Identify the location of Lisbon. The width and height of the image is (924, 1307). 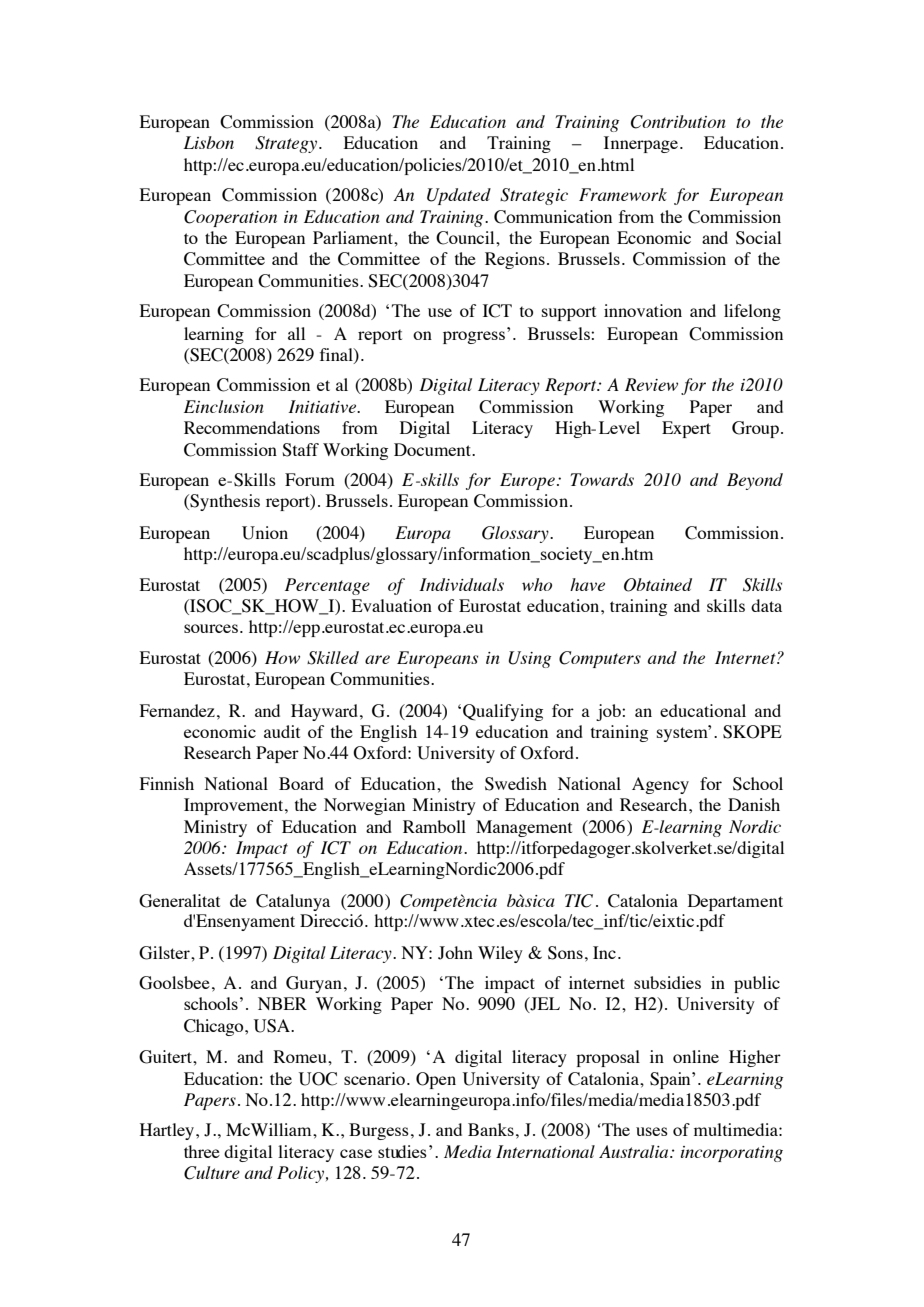
(208, 142).
